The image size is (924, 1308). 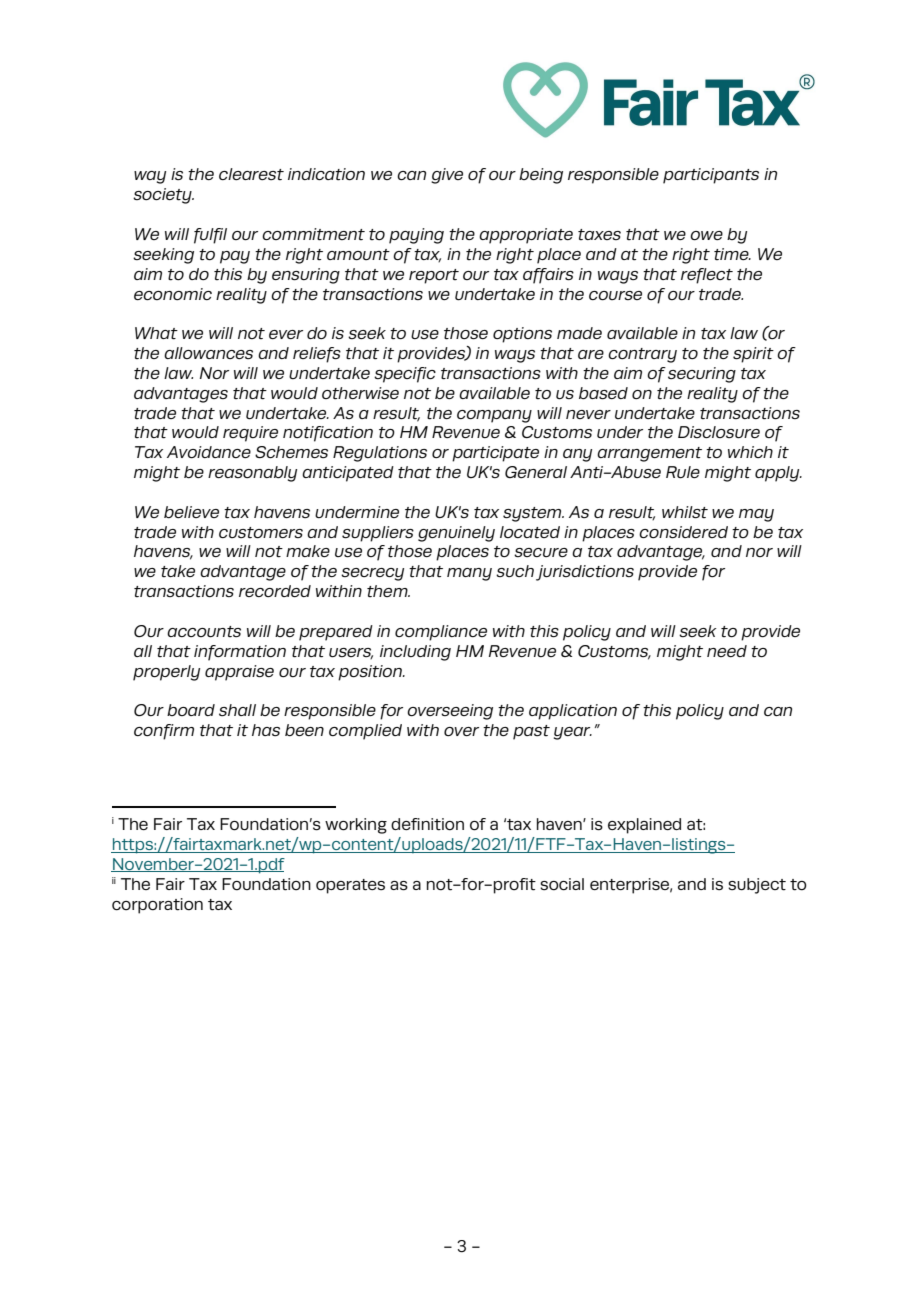 I want to click on give, so click(x=447, y=176).
